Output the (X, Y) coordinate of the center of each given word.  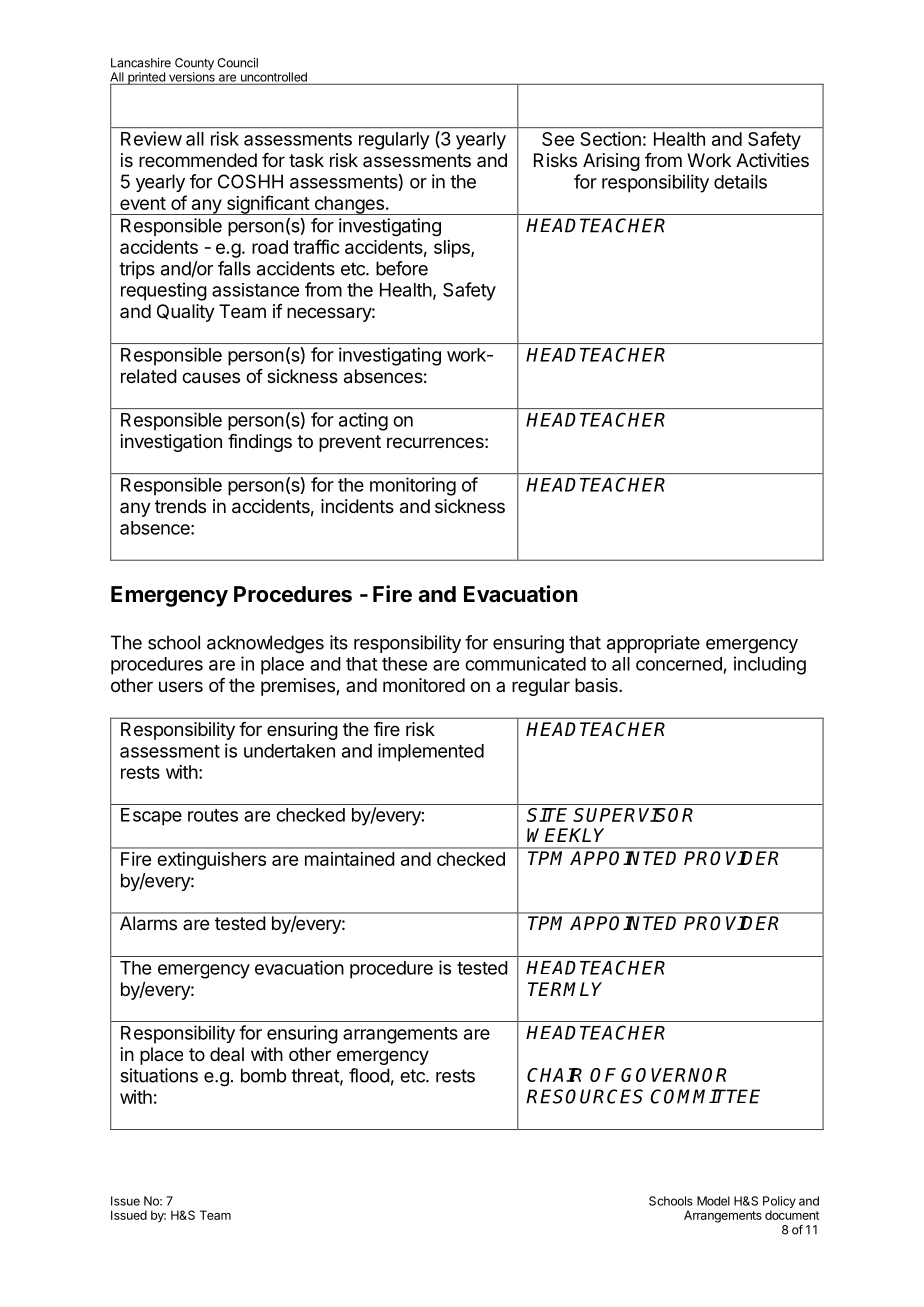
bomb (263, 1075)
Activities (772, 160)
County (194, 64)
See (558, 139)
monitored (424, 685)
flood (369, 1075)
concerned (679, 664)
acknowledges (265, 644)
